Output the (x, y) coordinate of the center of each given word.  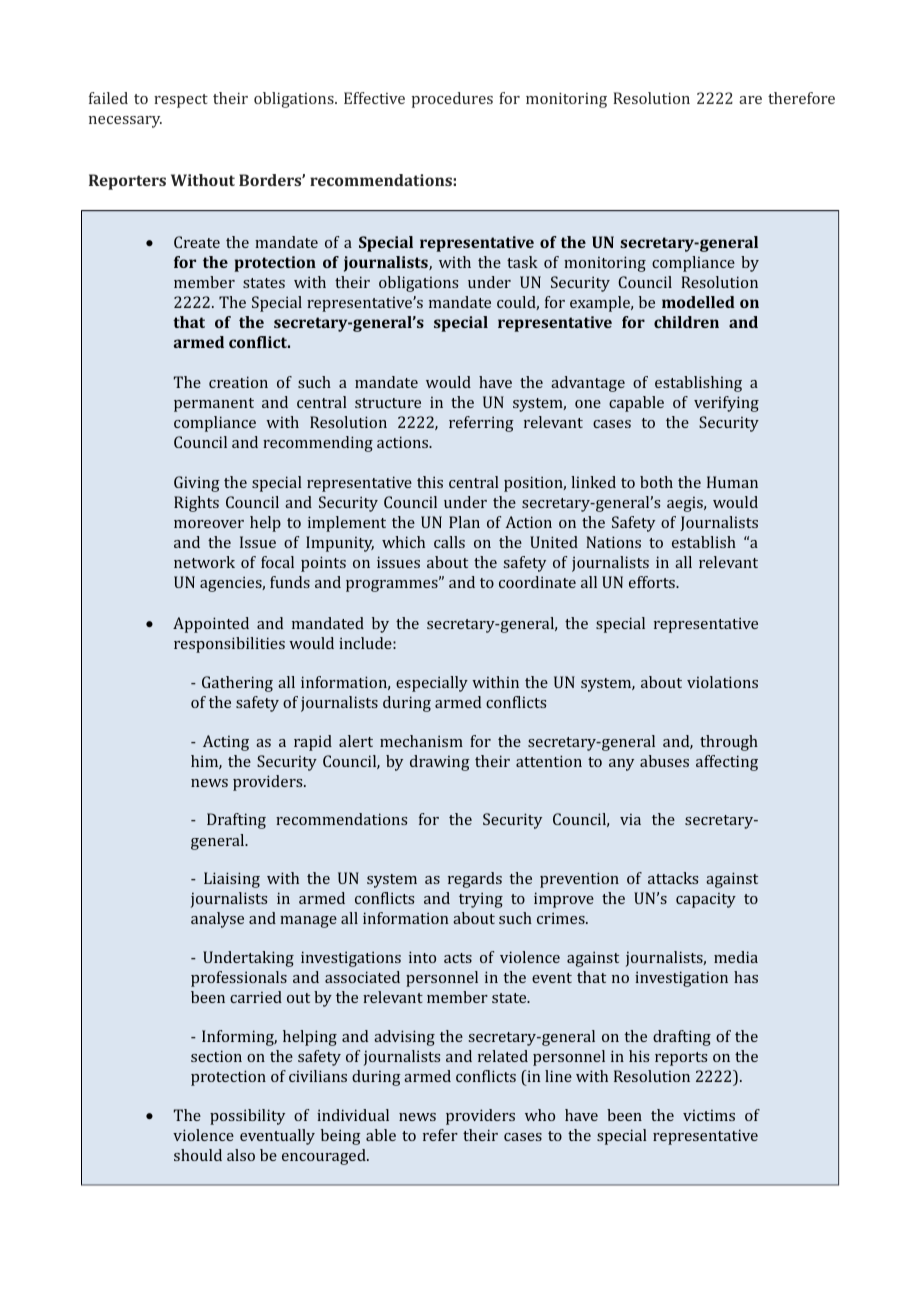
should (198, 1155)
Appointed (211, 625)
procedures (452, 100)
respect (181, 101)
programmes (393, 585)
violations (722, 682)
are (750, 100)
